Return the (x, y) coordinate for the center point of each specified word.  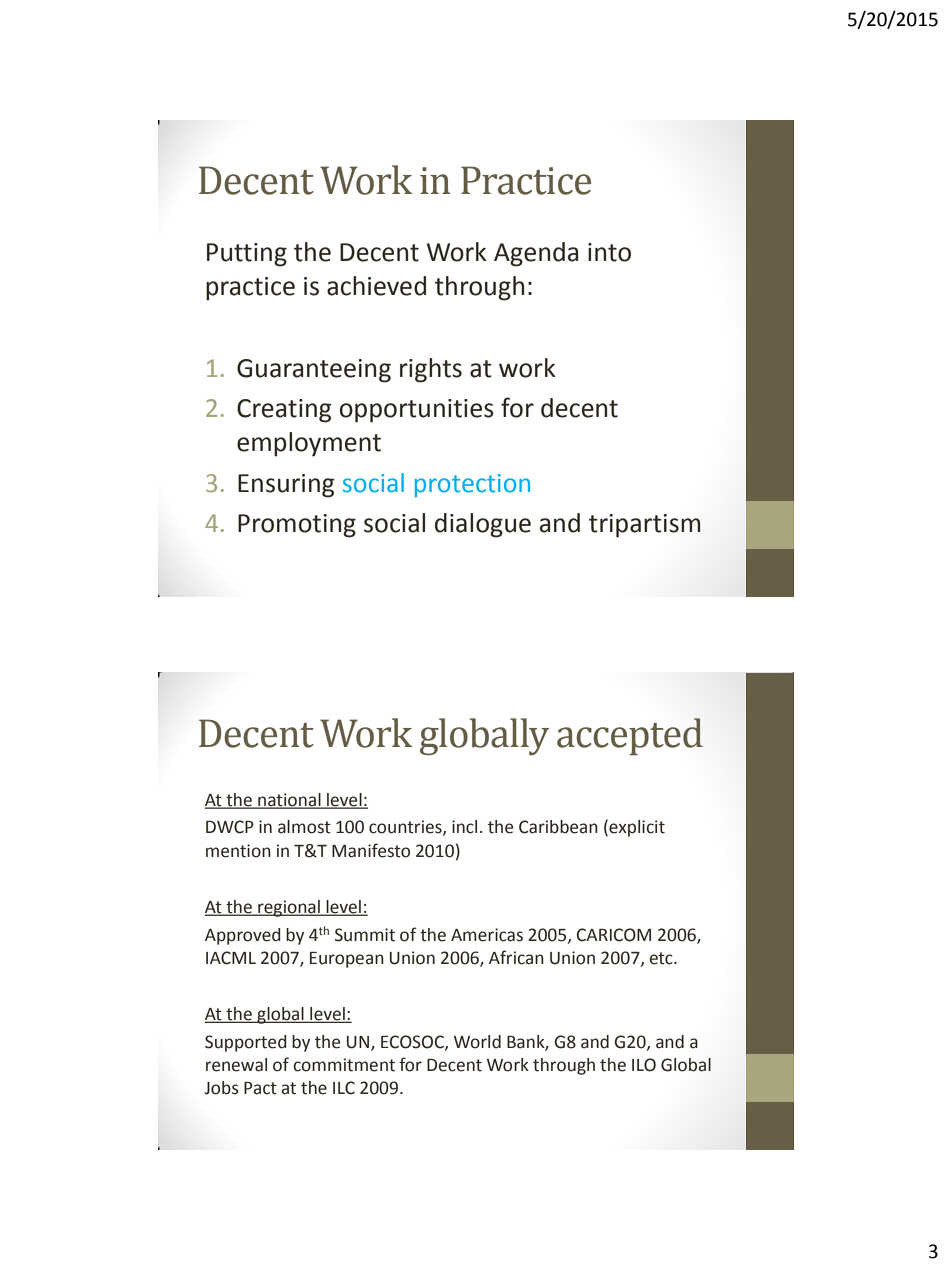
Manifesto (371, 850)
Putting (247, 255)
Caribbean (558, 827)
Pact (260, 1088)
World (477, 1042)
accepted (630, 736)
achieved (376, 286)
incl (464, 827)
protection (472, 485)
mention (238, 851)
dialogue (483, 525)
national (289, 800)
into (609, 252)
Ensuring (286, 486)
